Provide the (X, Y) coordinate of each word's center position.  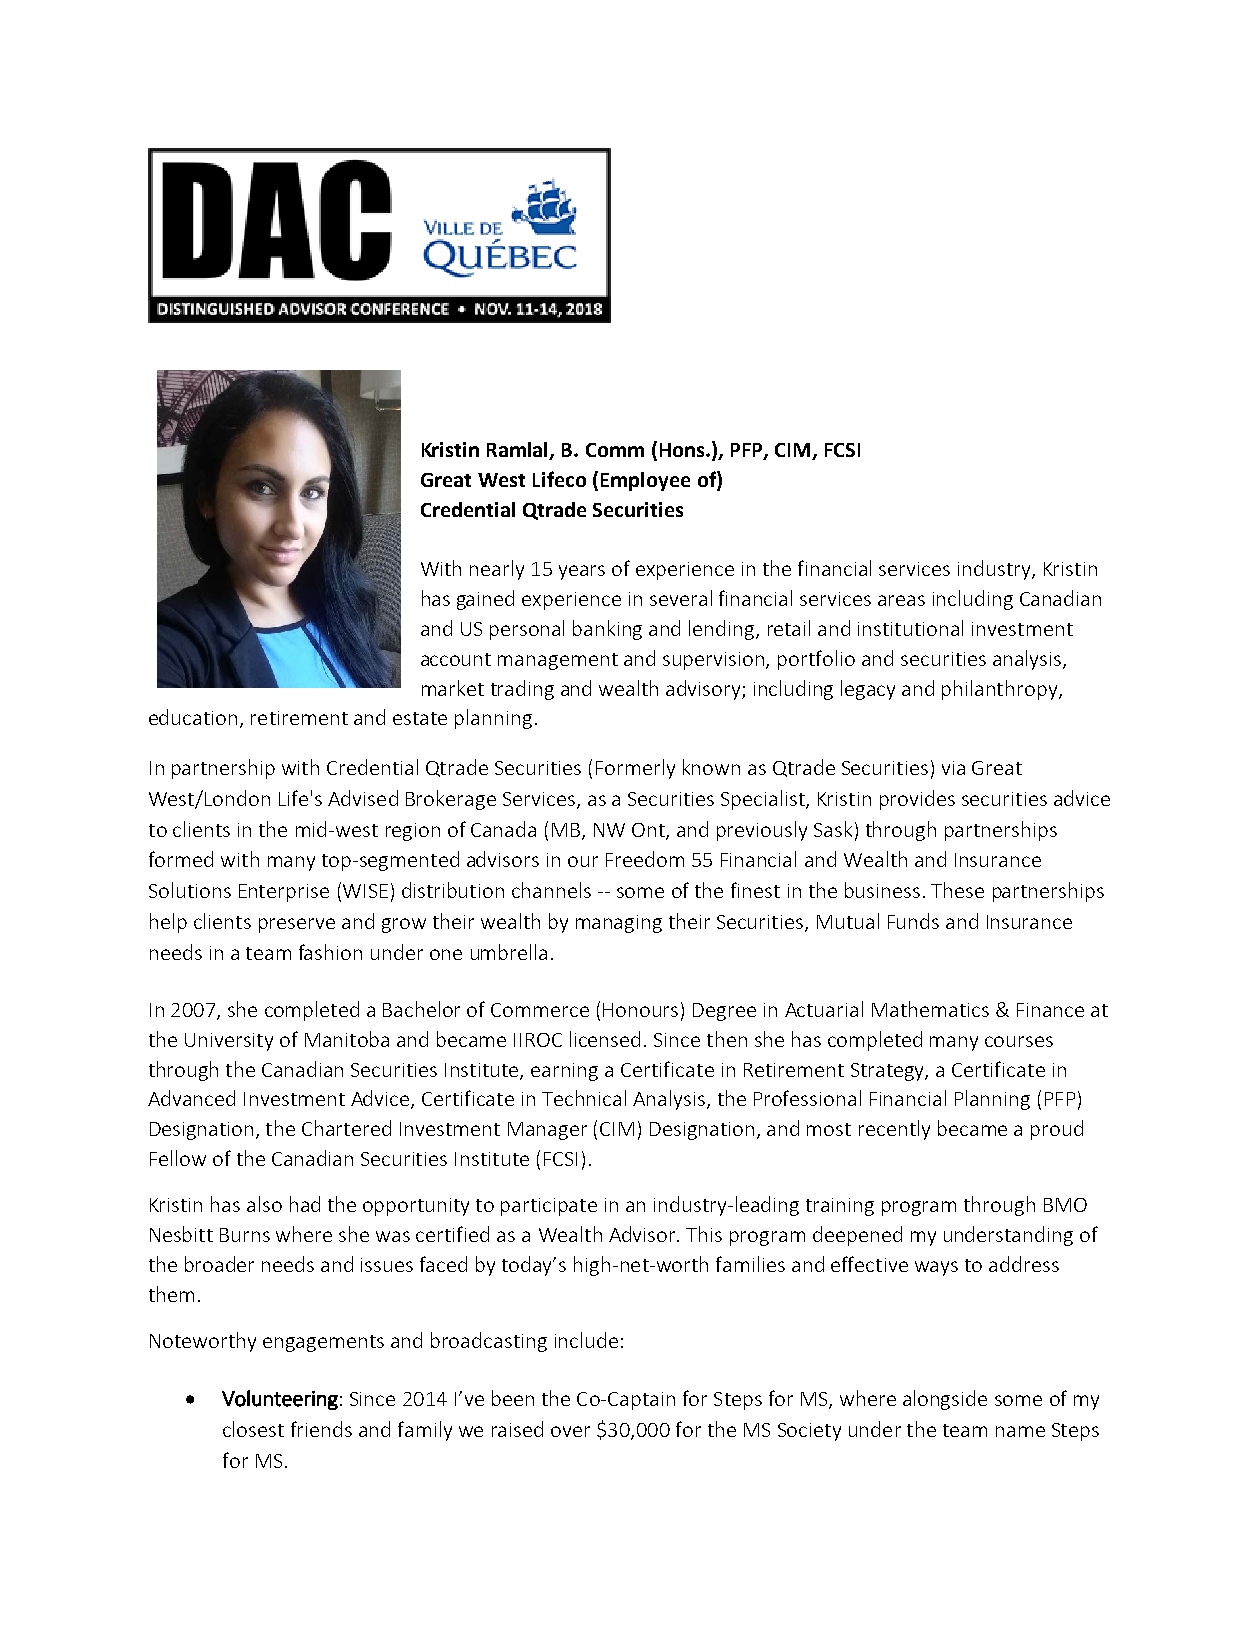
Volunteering (280, 1400)
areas (901, 600)
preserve (297, 925)
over (570, 1431)
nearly (497, 570)
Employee (645, 481)
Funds (913, 921)
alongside (945, 1400)
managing (619, 924)
